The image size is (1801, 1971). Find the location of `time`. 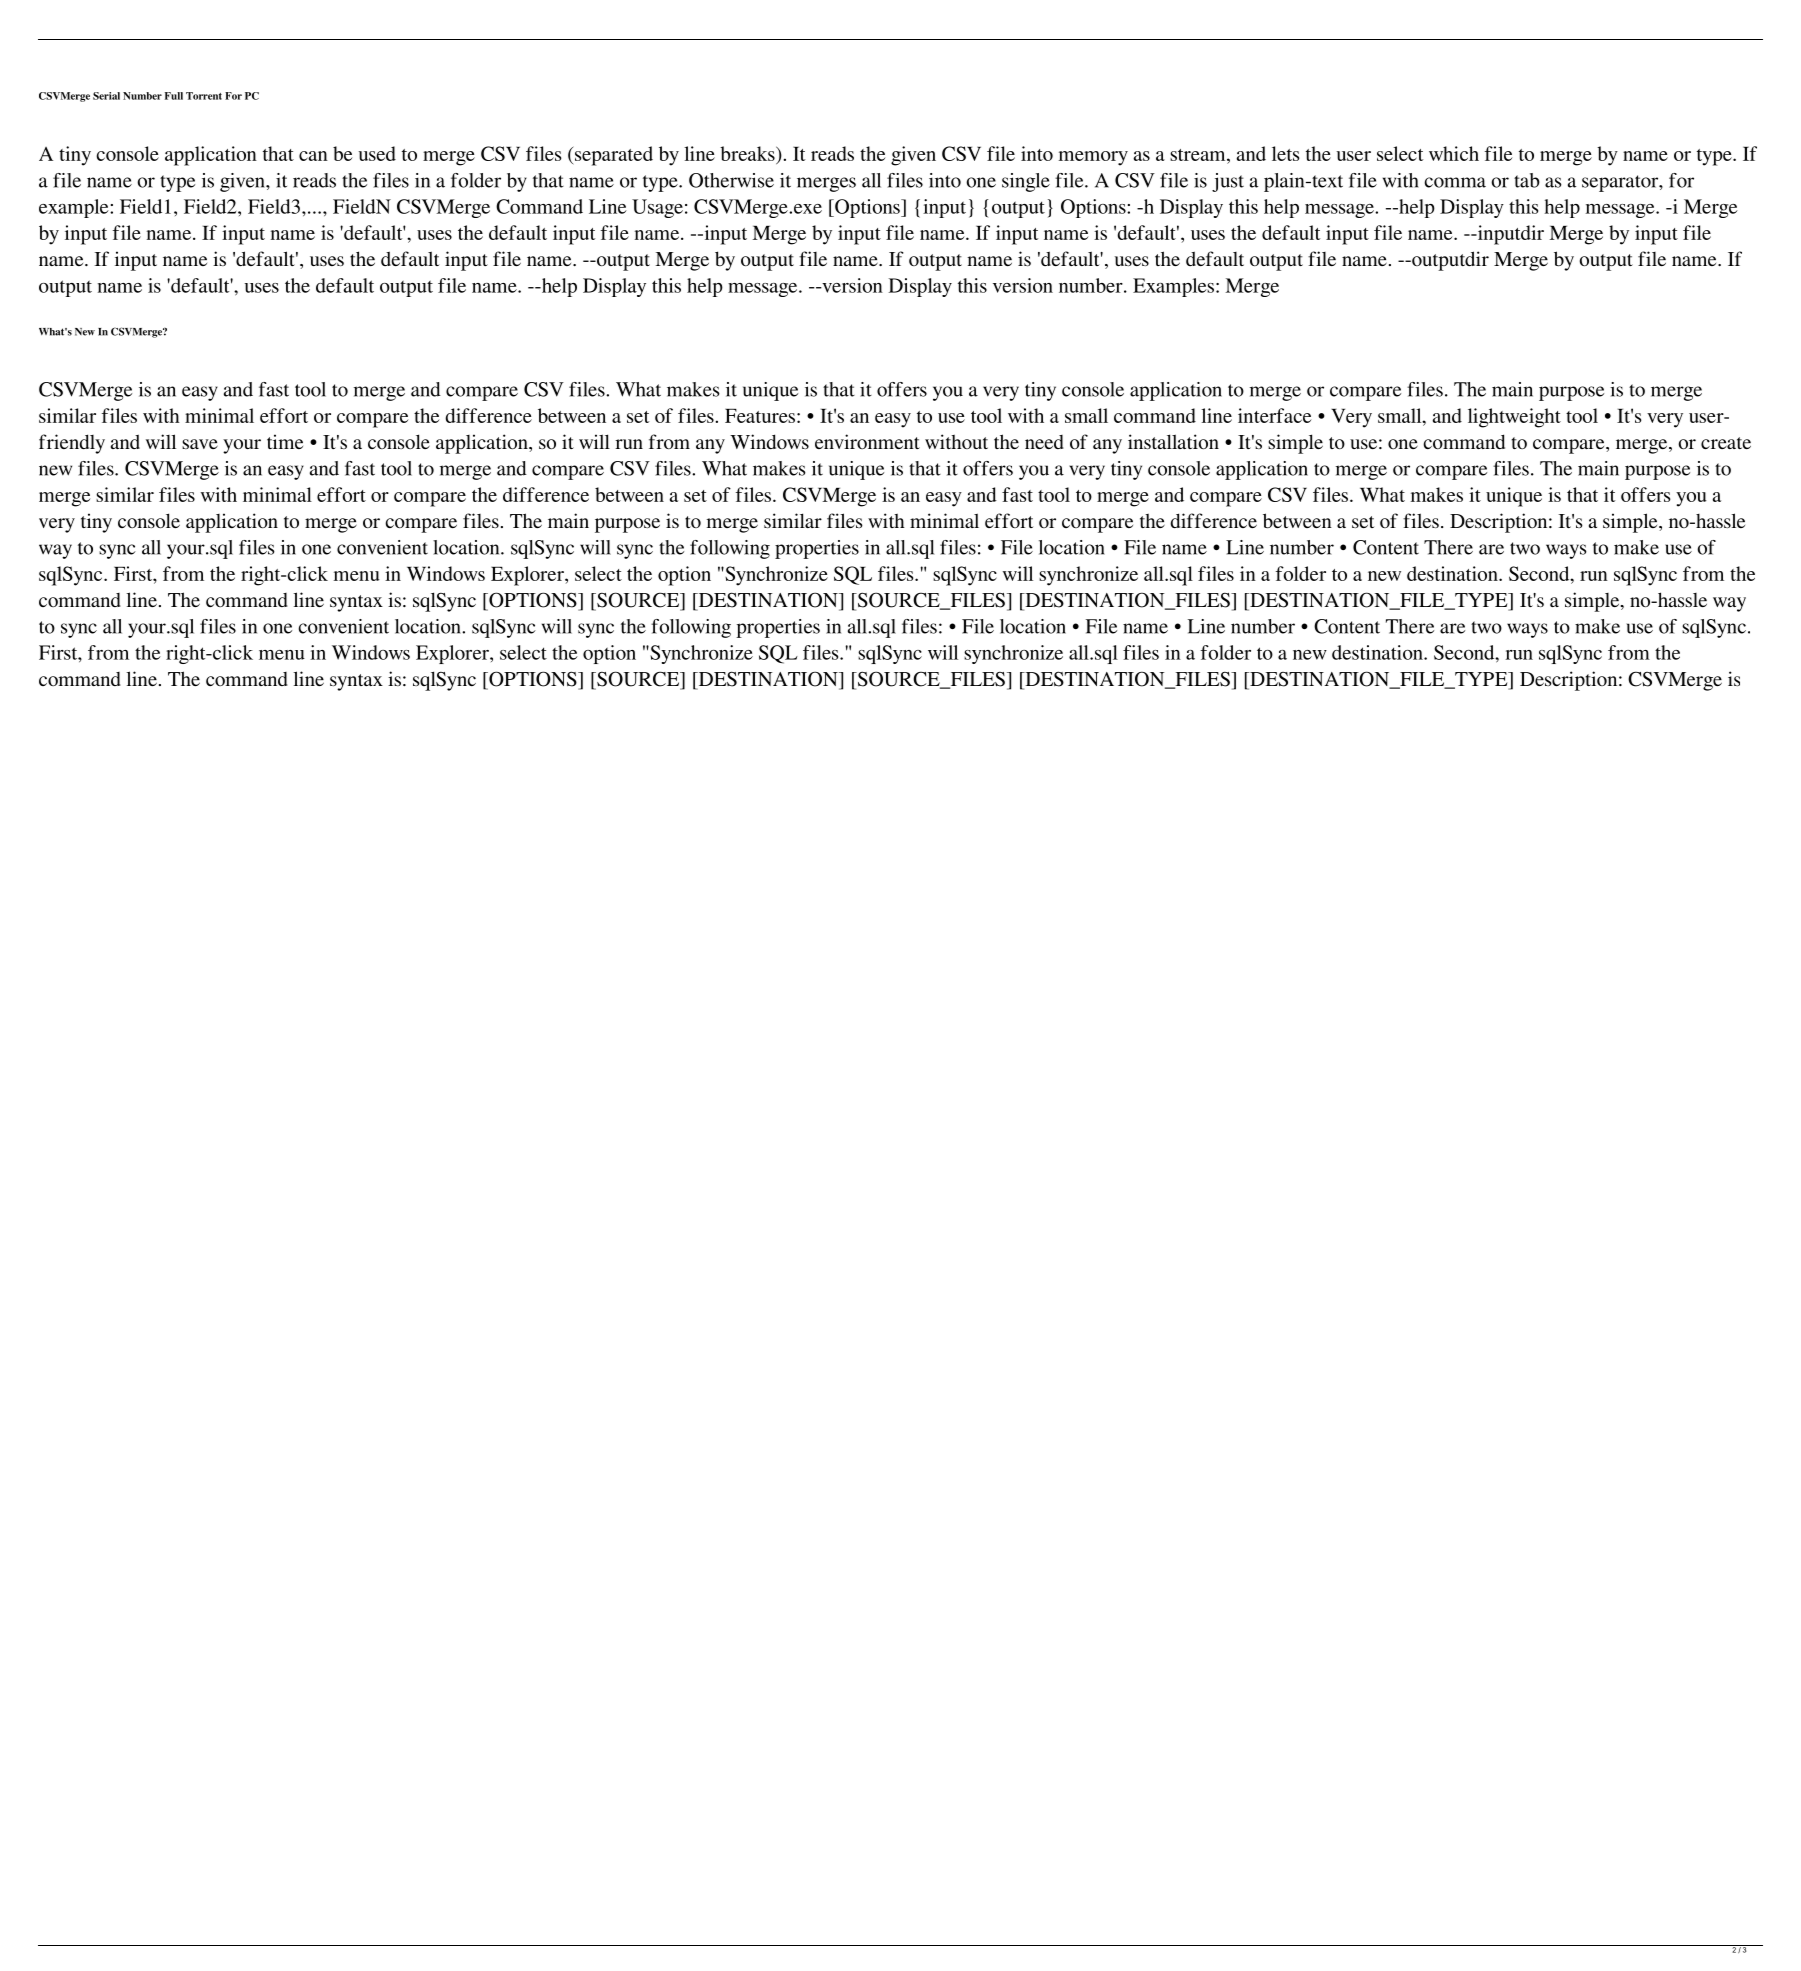

time is located at coordinates (285, 441).
